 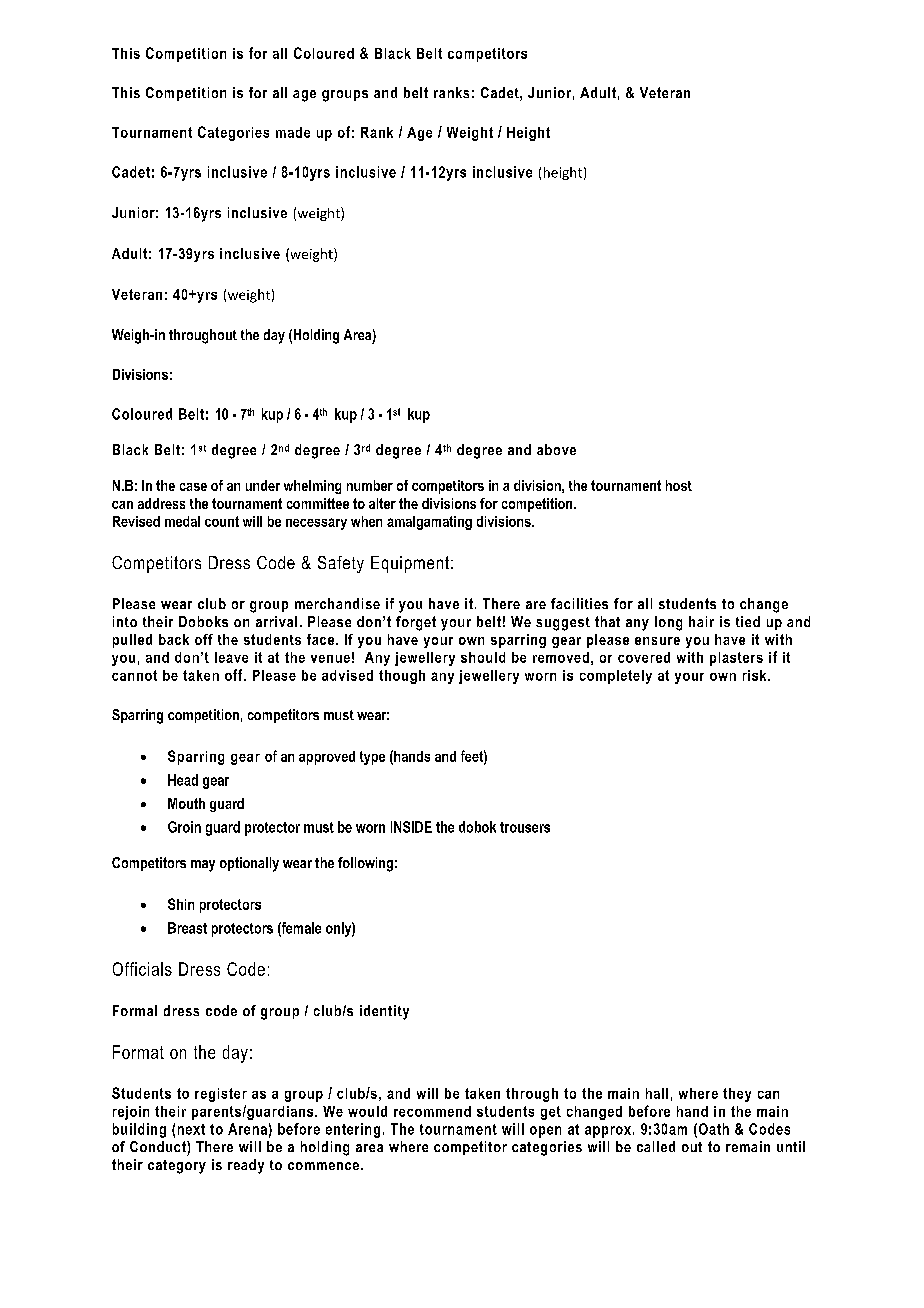 What do you see at coordinates (293, 132) in the screenshot?
I see `made` at bounding box center [293, 132].
